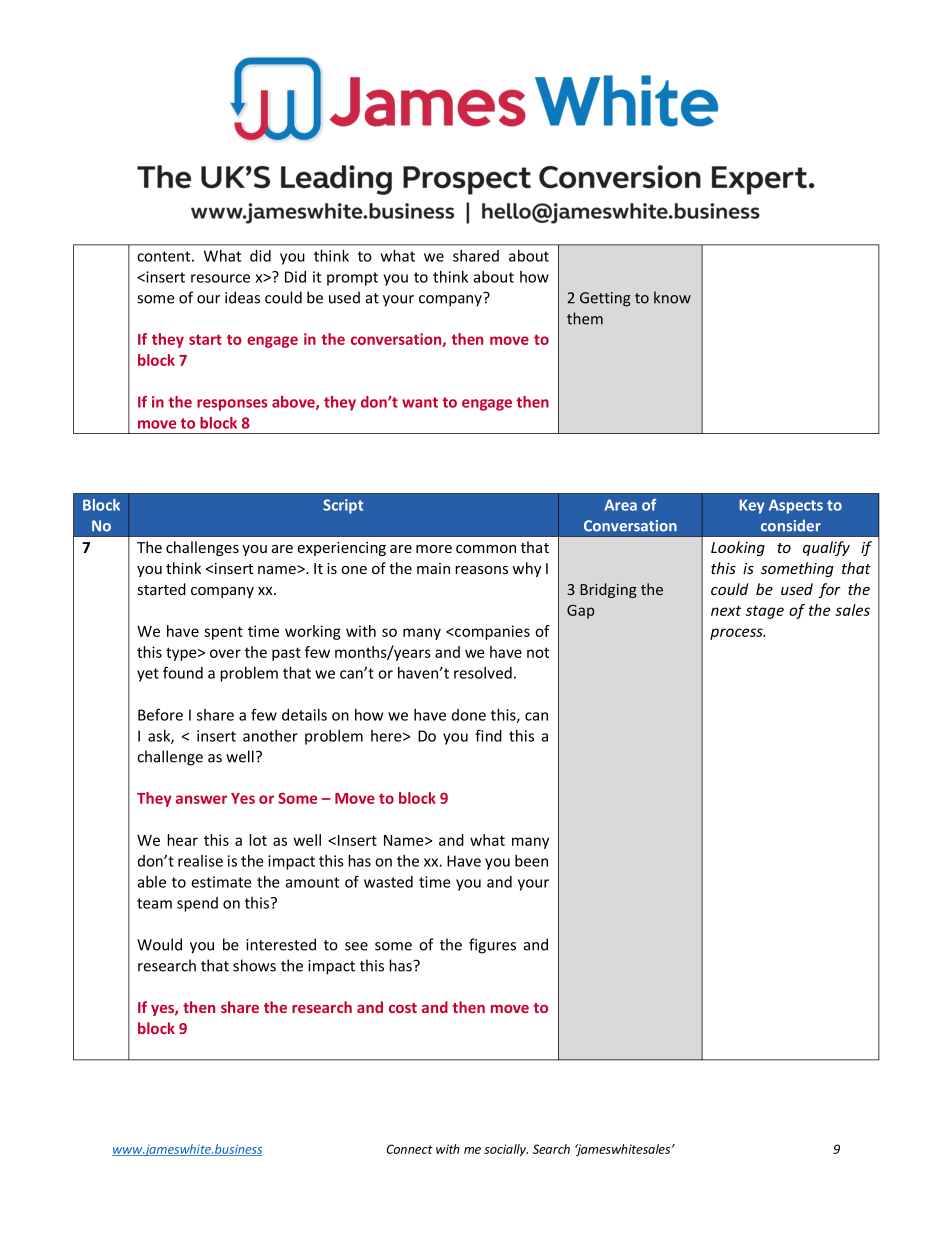  Describe the element at coordinates (343, 506) in the image. I see `Script` at that location.
